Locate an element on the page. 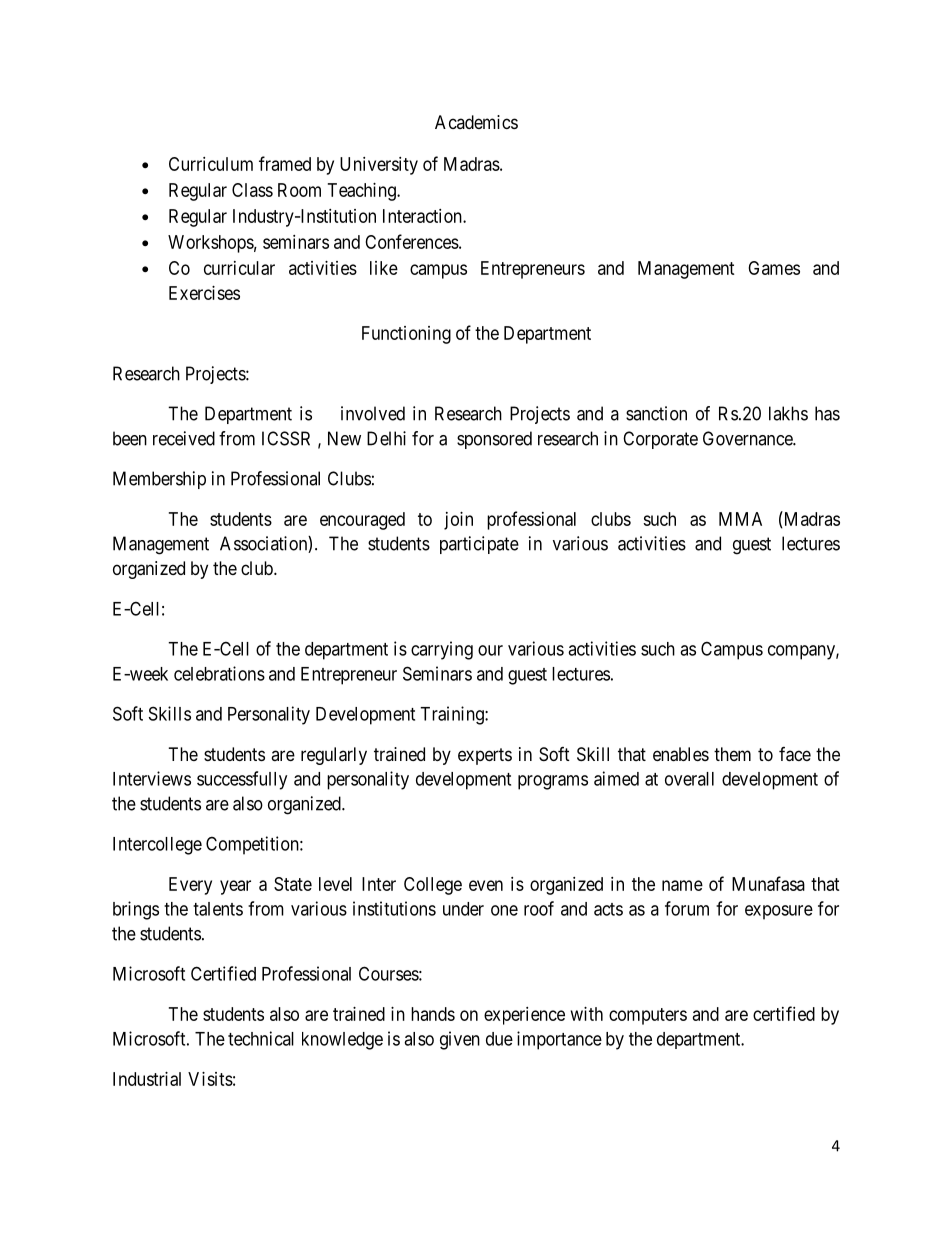  Visits is located at coordinates (210, 1079).
